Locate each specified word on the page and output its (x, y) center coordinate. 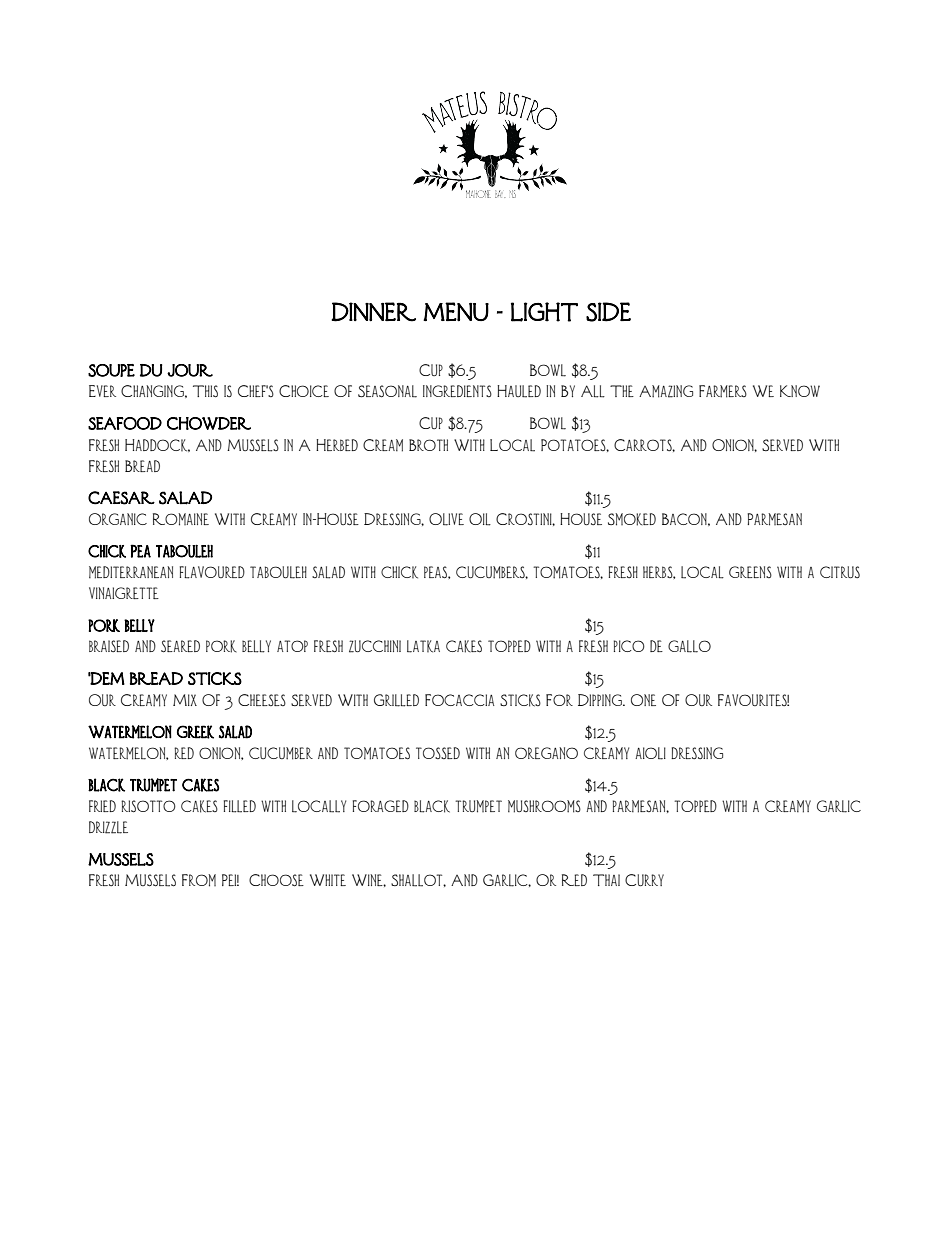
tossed (438, 753)
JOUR (190, 370)
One (643, 700)
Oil (480, 519)
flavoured (212, 572)
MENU (456, 312)
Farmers (723, 391)
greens (750, 572)
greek (195, 732)
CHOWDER (209, 423)
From (199, 880)
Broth (428, 445)
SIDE (608, 312)
